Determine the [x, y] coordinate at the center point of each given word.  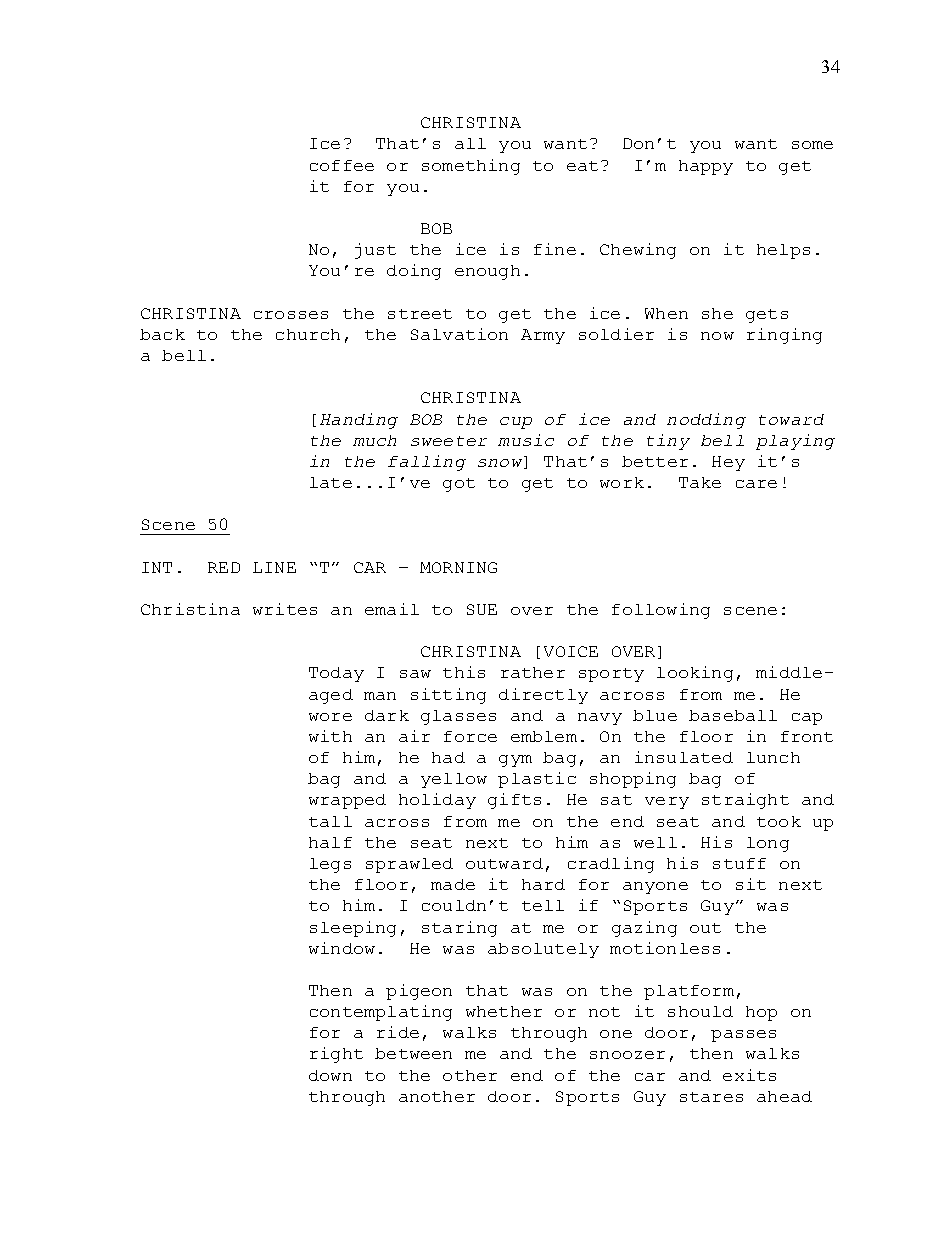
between [413, 1053]
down [330, 1075]
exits [749, 1075]
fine [555, 249]
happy [706, 167]
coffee [342, 165]
